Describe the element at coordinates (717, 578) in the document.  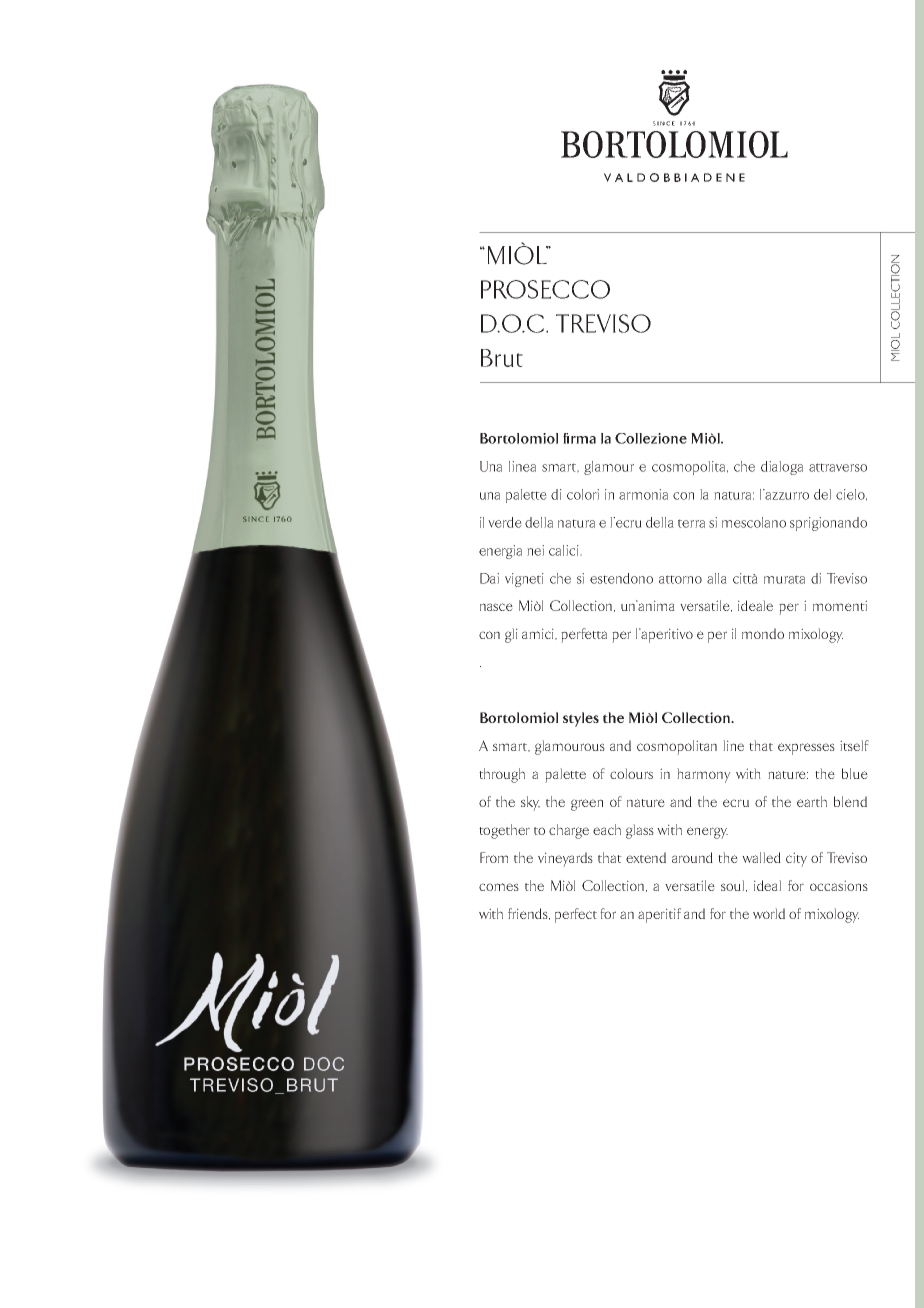
I see `alla` at that location.
